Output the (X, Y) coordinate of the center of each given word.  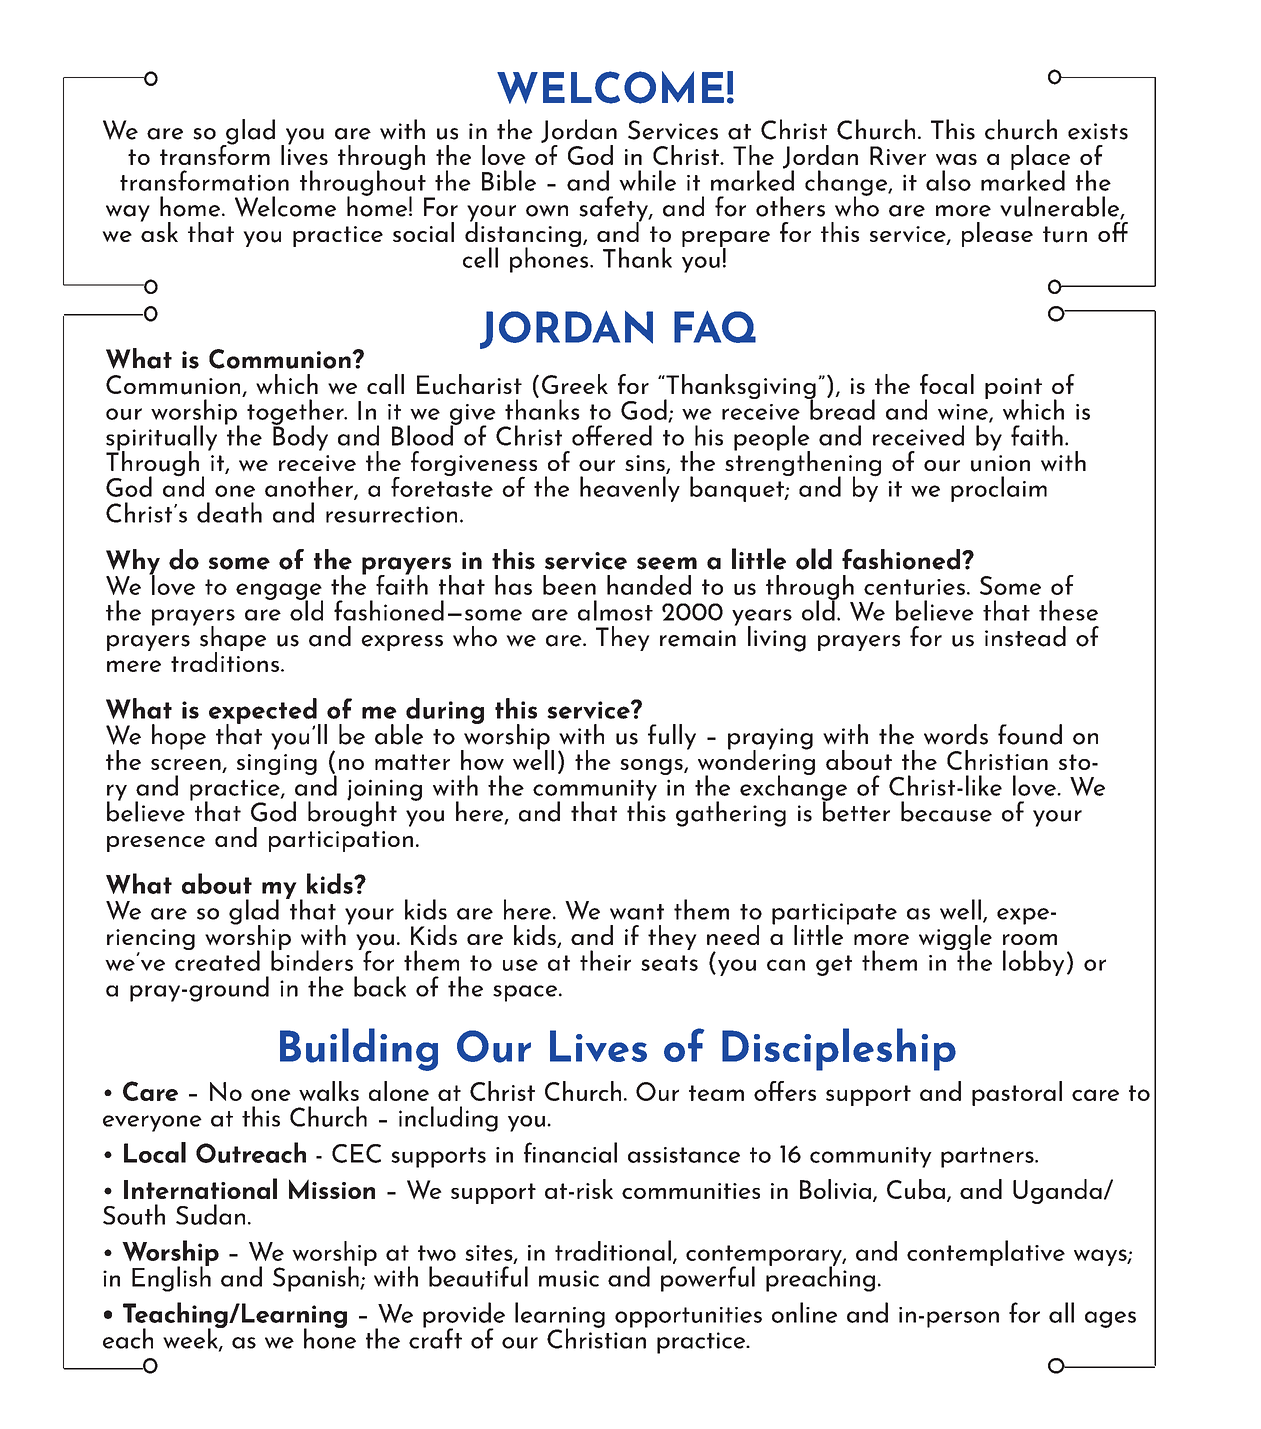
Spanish (317, 1279)
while (647, 180)
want (637, 912)
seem (667, 563)
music (569, 1278)
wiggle (955, 939)
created (217, 959)
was (956, 159)
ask (159, 230)
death (229, 512)
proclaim (999, 489)
